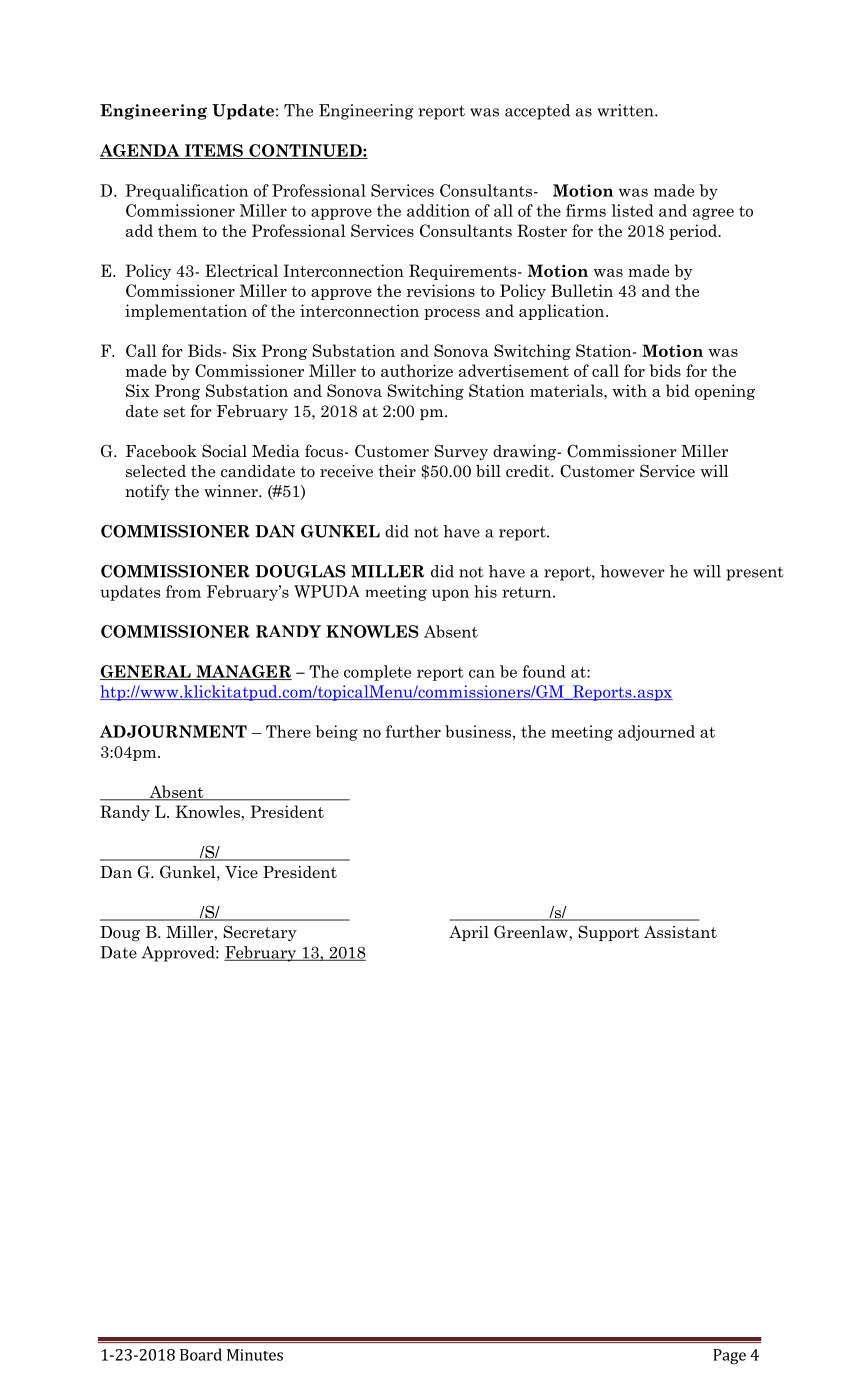 This screenshot has width=849, height=1400. I want to click on found, so click(544, 671).
